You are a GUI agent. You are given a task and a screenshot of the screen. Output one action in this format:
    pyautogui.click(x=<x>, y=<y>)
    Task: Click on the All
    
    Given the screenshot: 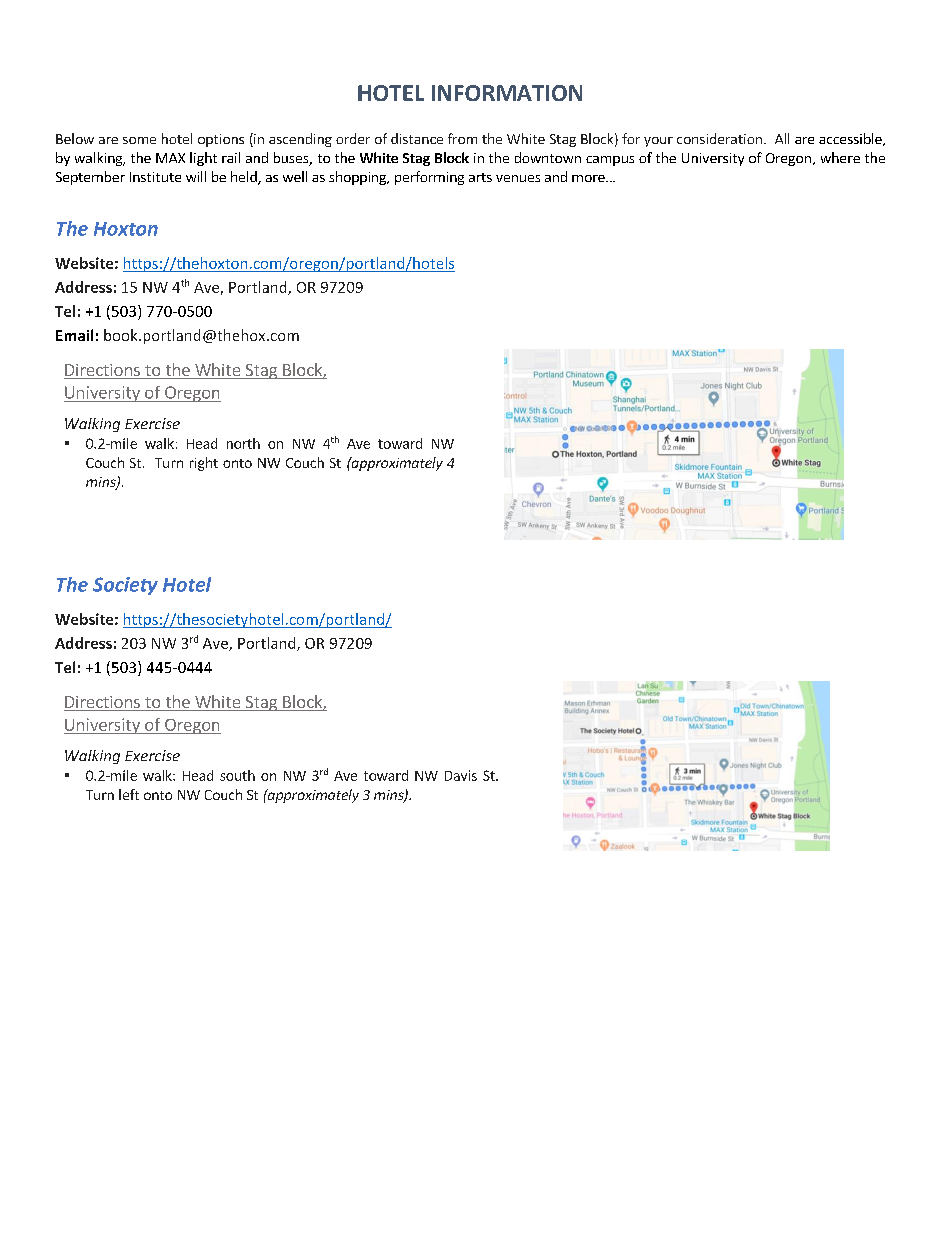 What is the action you would take?
    pyautogui.click(x=782, y=138)
